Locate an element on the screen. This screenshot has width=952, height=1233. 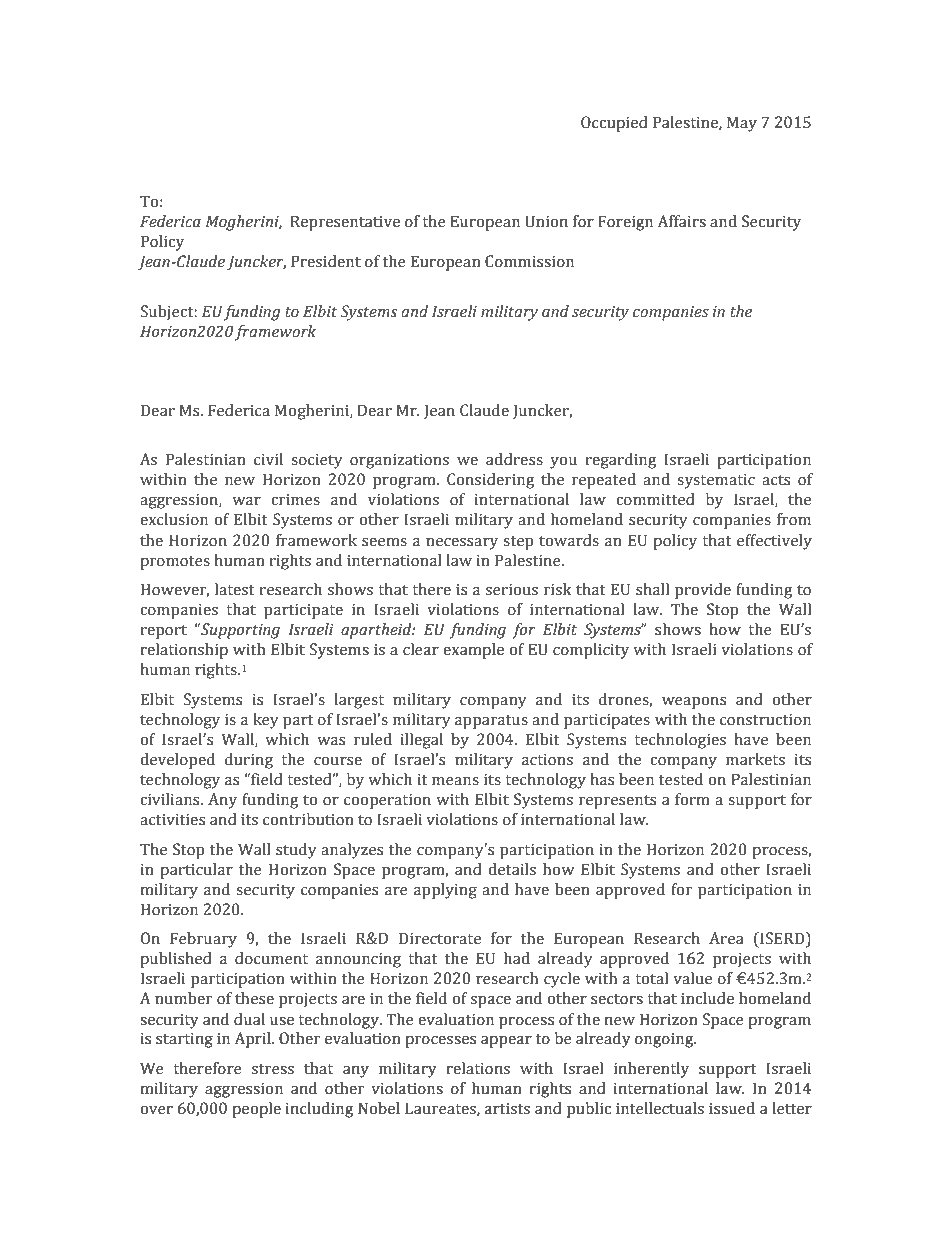
report is located at coordinates (164, 632).
